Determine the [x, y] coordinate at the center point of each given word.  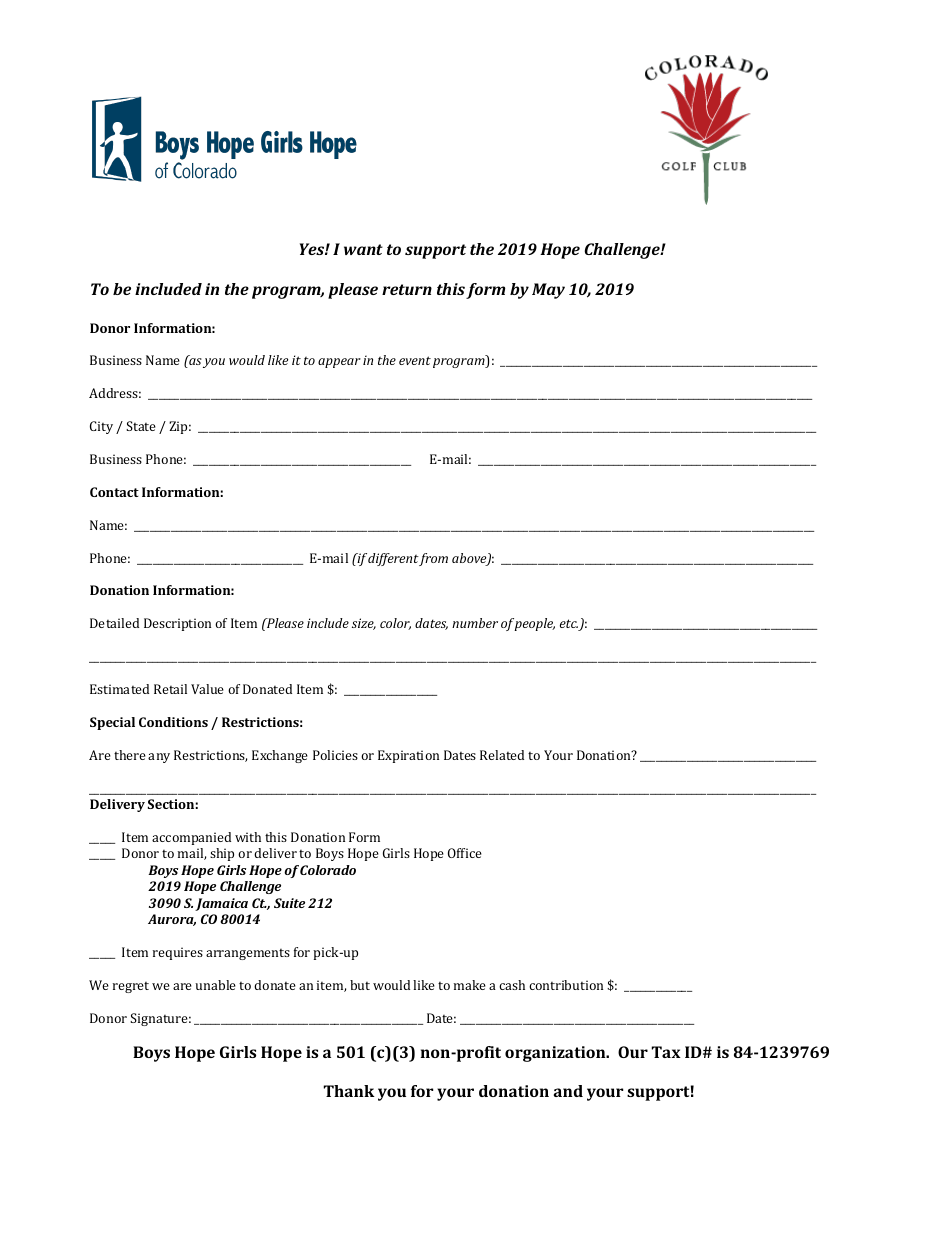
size [364, 624]
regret [131, 987]
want [363, 249]
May [548, 291]
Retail [170, 689]
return [407, 289]
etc [569, 625]
